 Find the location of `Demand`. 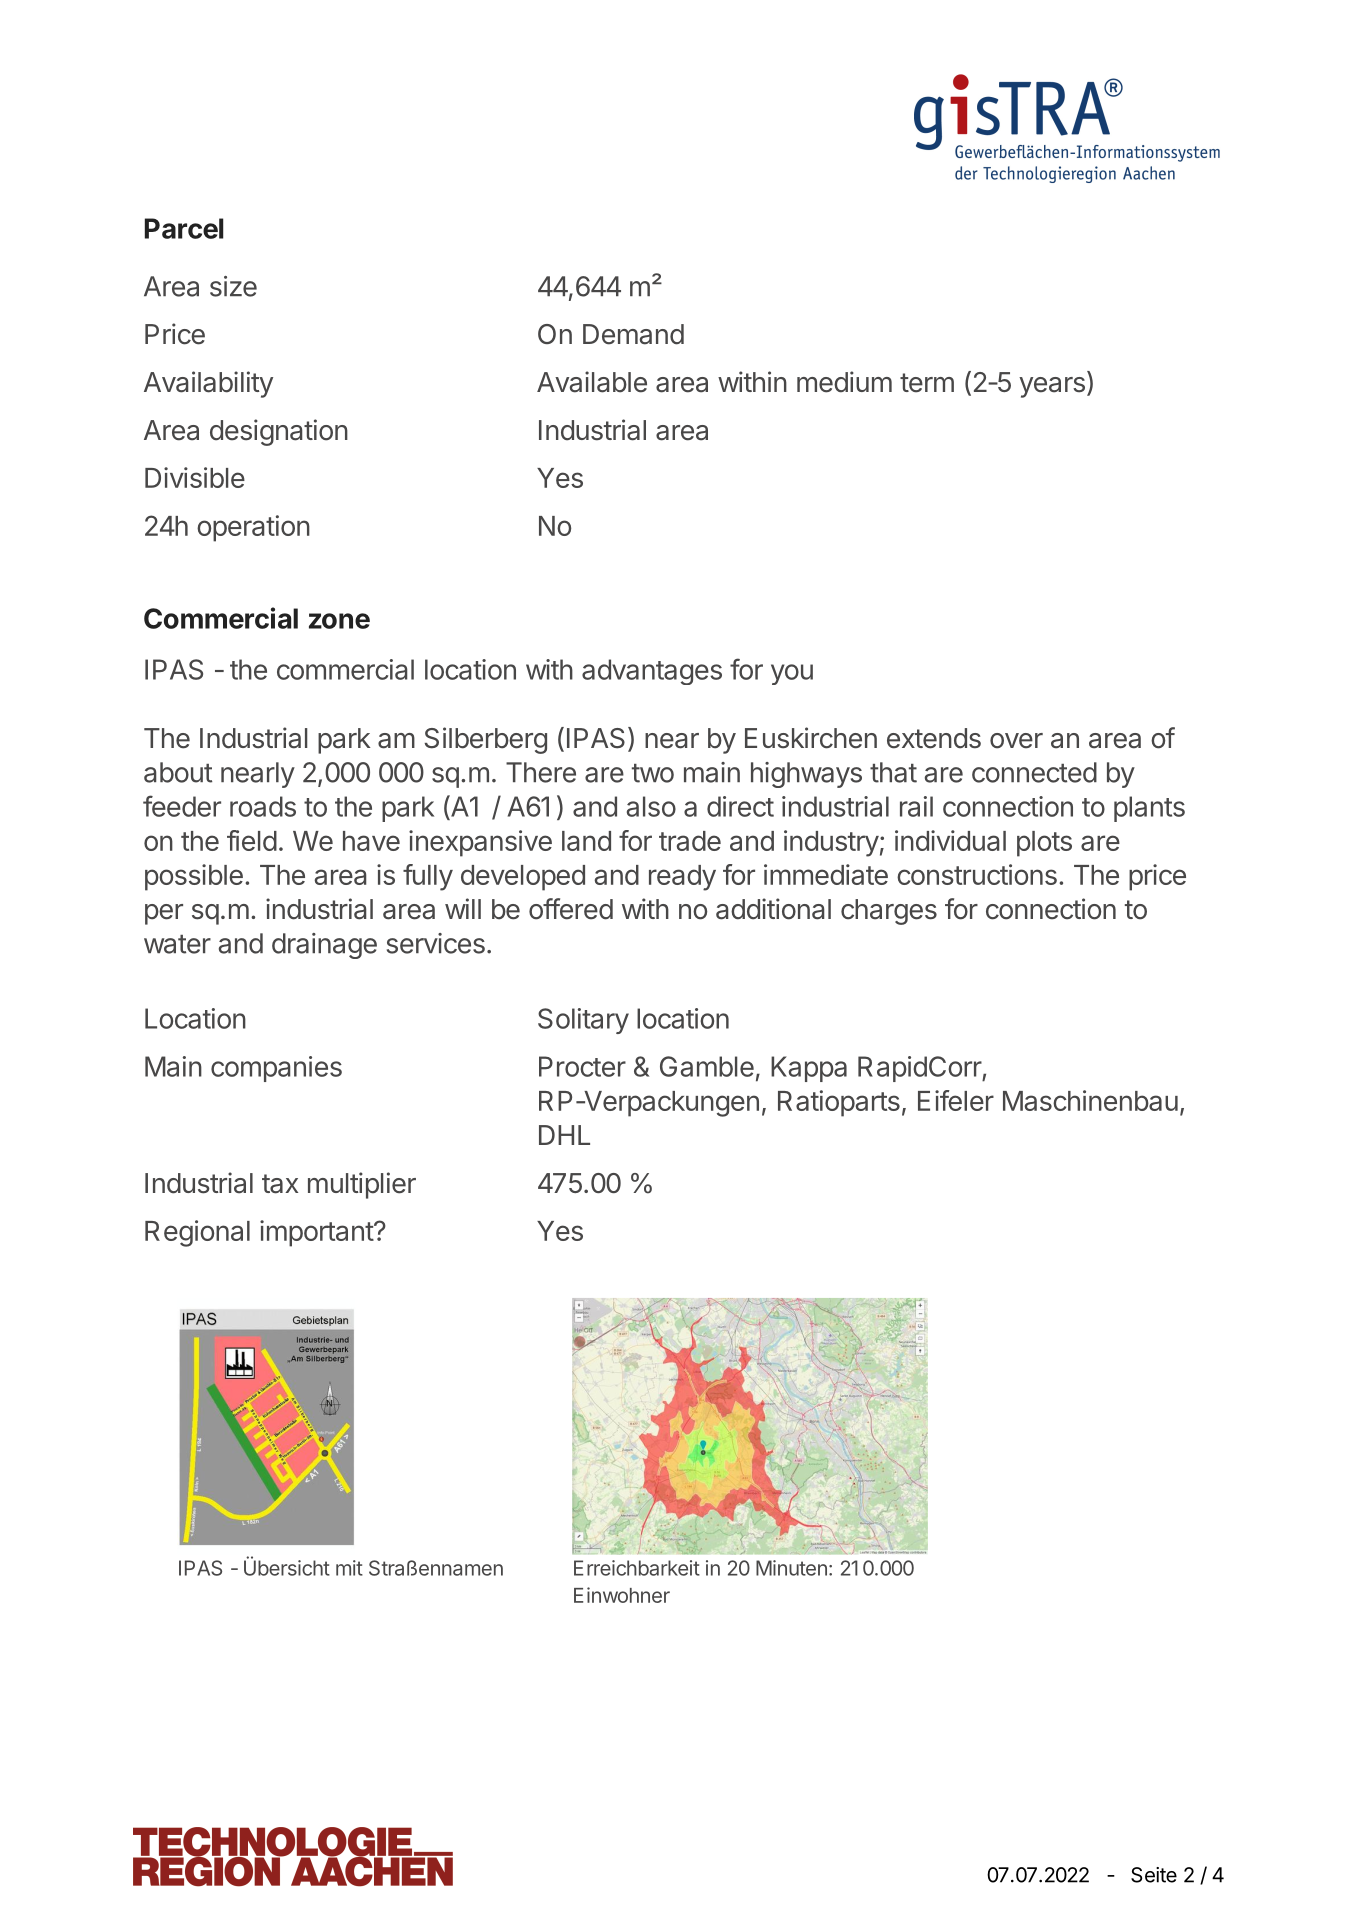

Demand is located at coordinates (633, 334).
